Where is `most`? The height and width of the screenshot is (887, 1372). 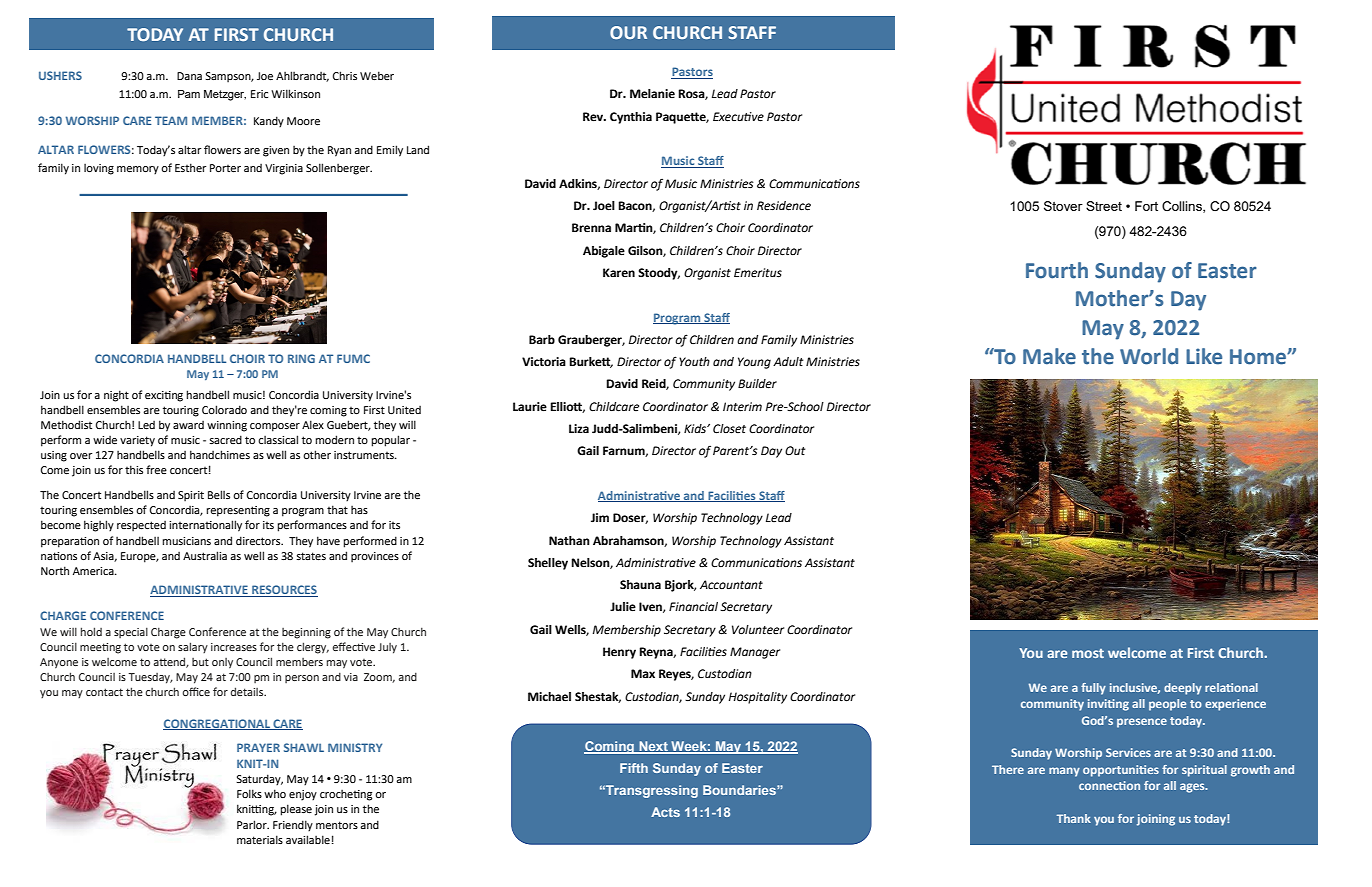
most is located at coordinates (1088, 653).
